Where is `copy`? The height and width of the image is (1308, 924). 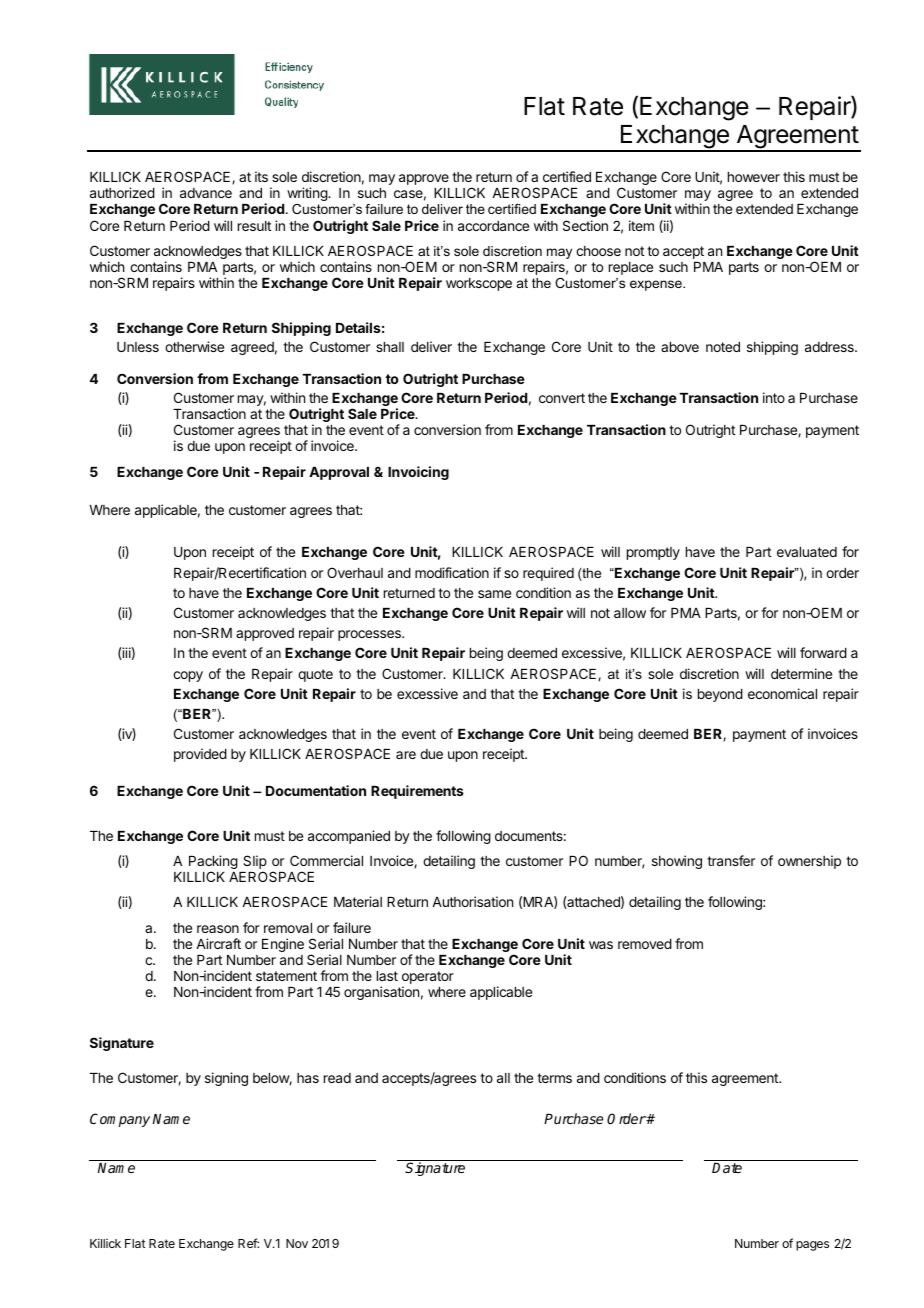 copy is located at coordinates (188, 676).
